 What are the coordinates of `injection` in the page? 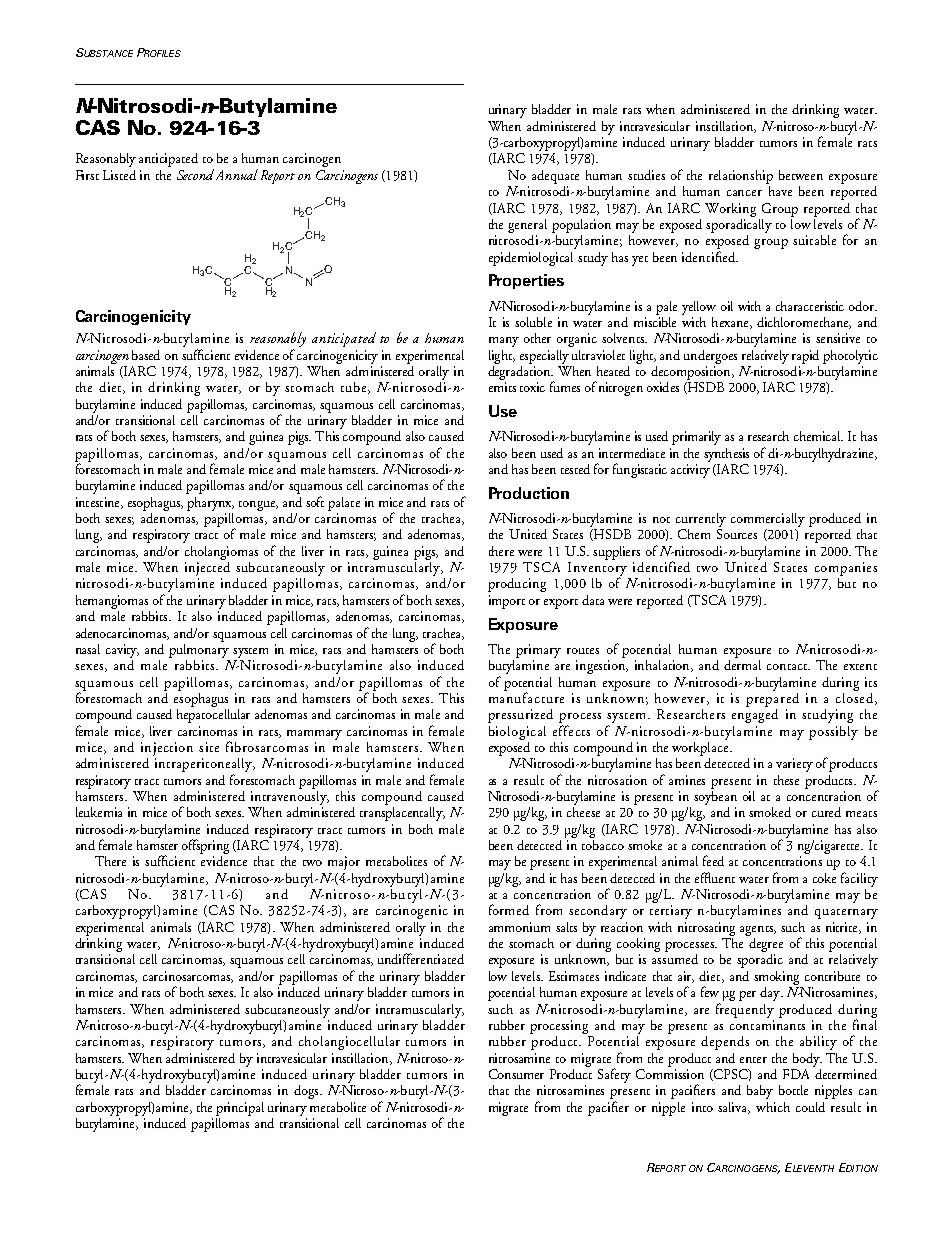 It's located at (167, 749).
